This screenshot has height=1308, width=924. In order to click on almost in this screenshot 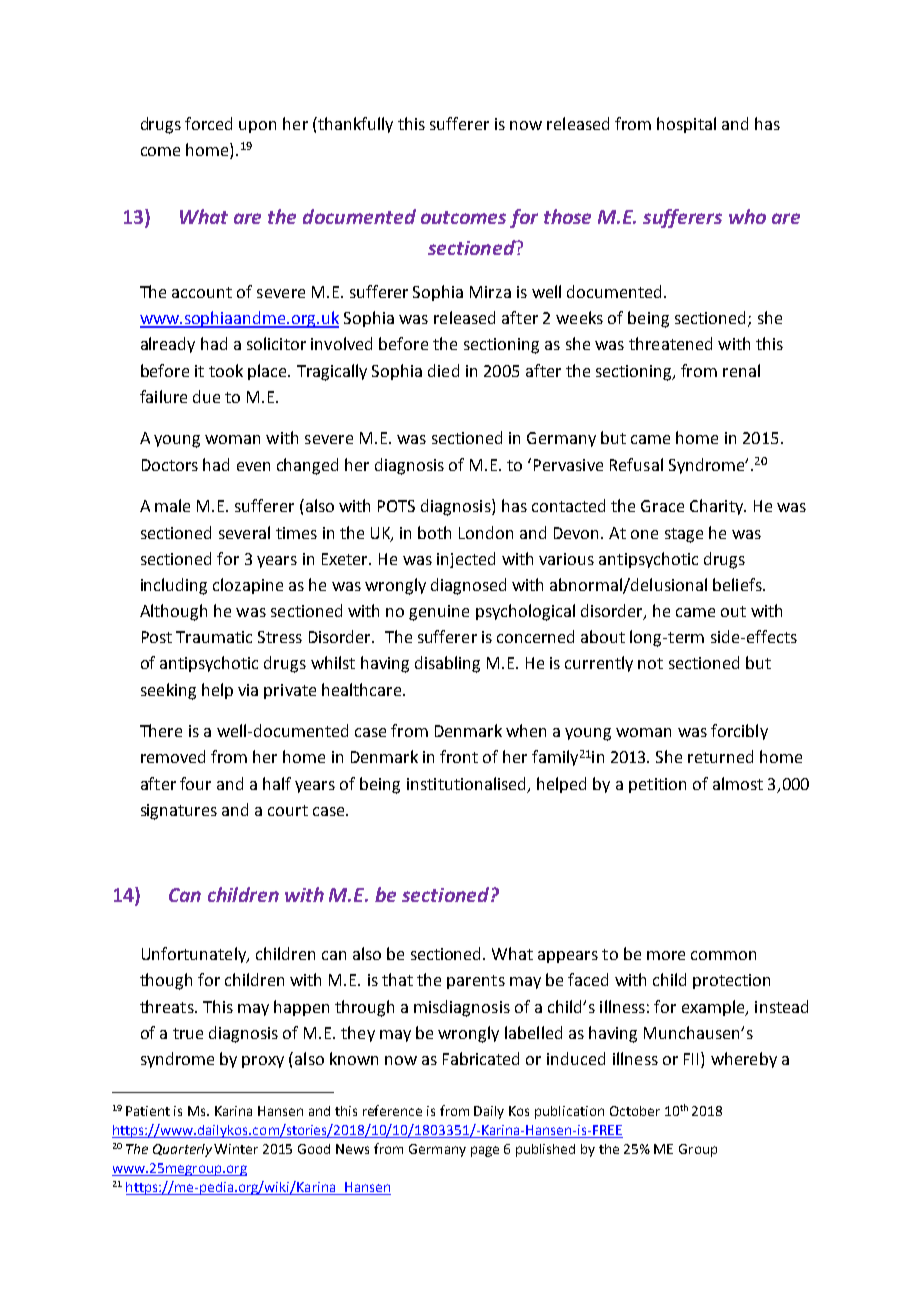, I will do `click(738, 783)`.
